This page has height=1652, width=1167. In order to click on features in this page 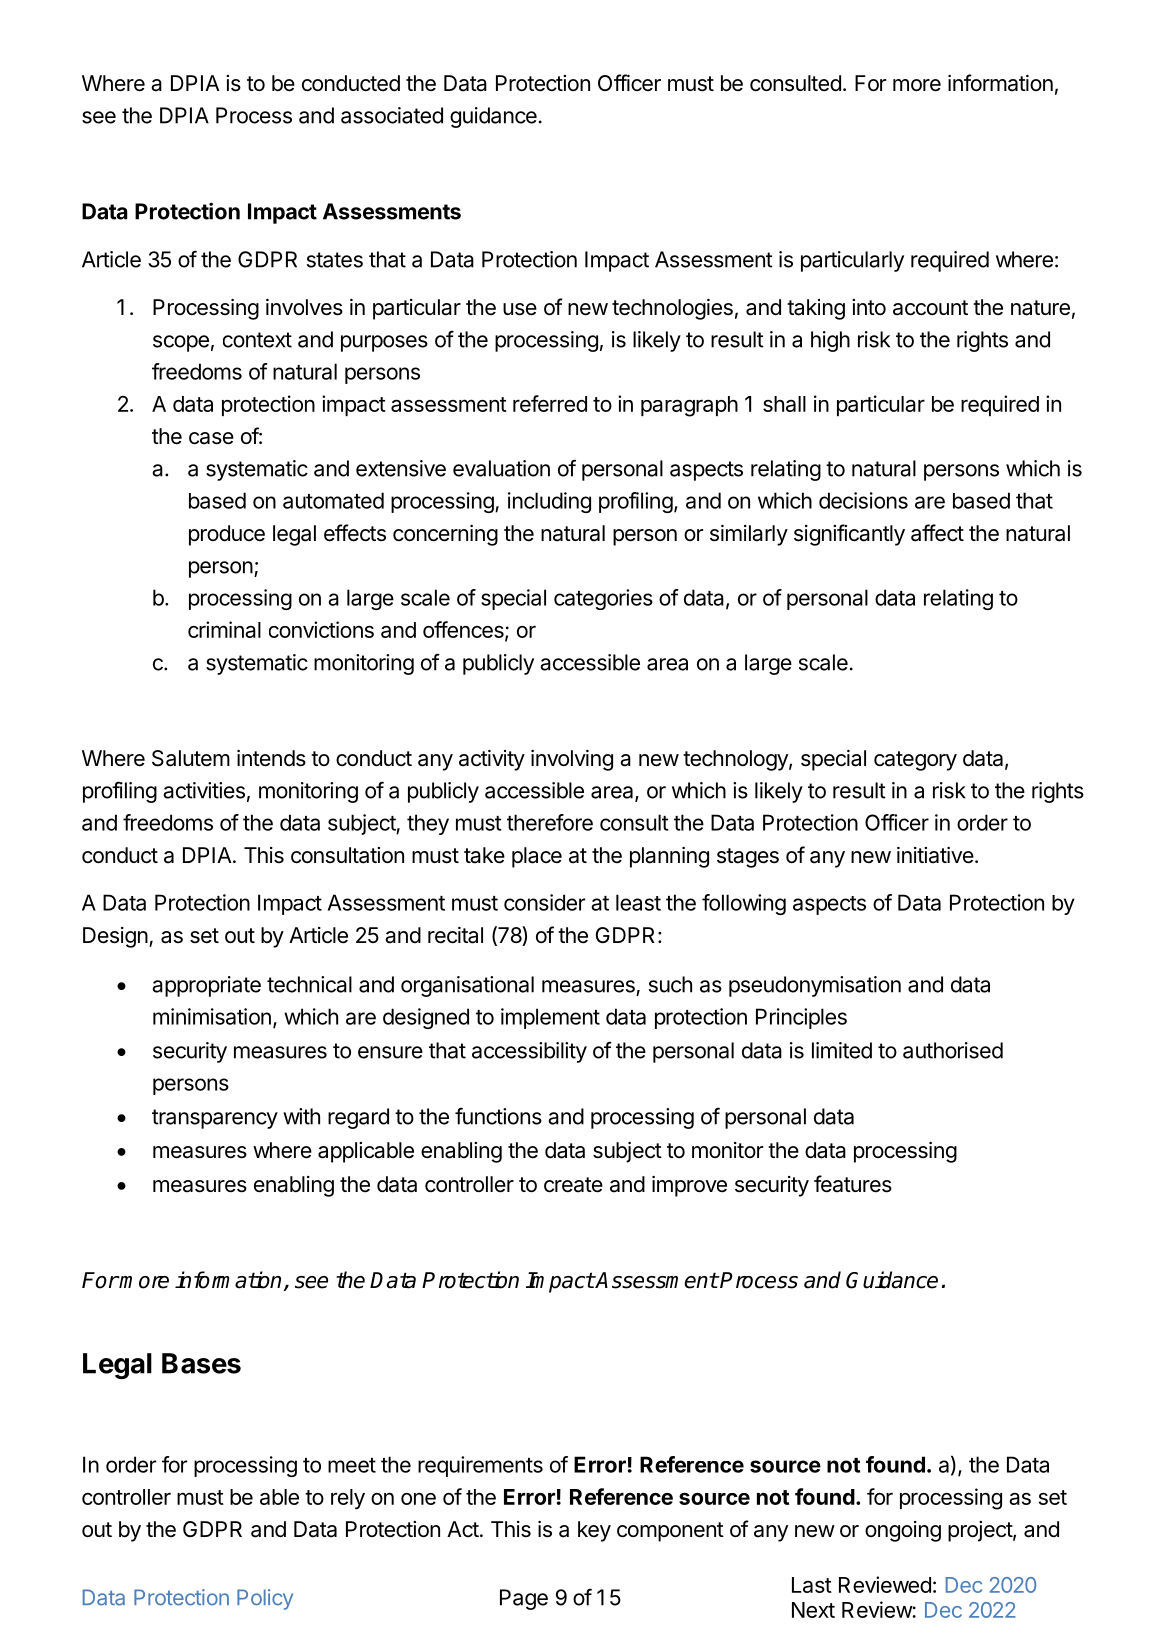, I will do `click(853, 1184)`.
